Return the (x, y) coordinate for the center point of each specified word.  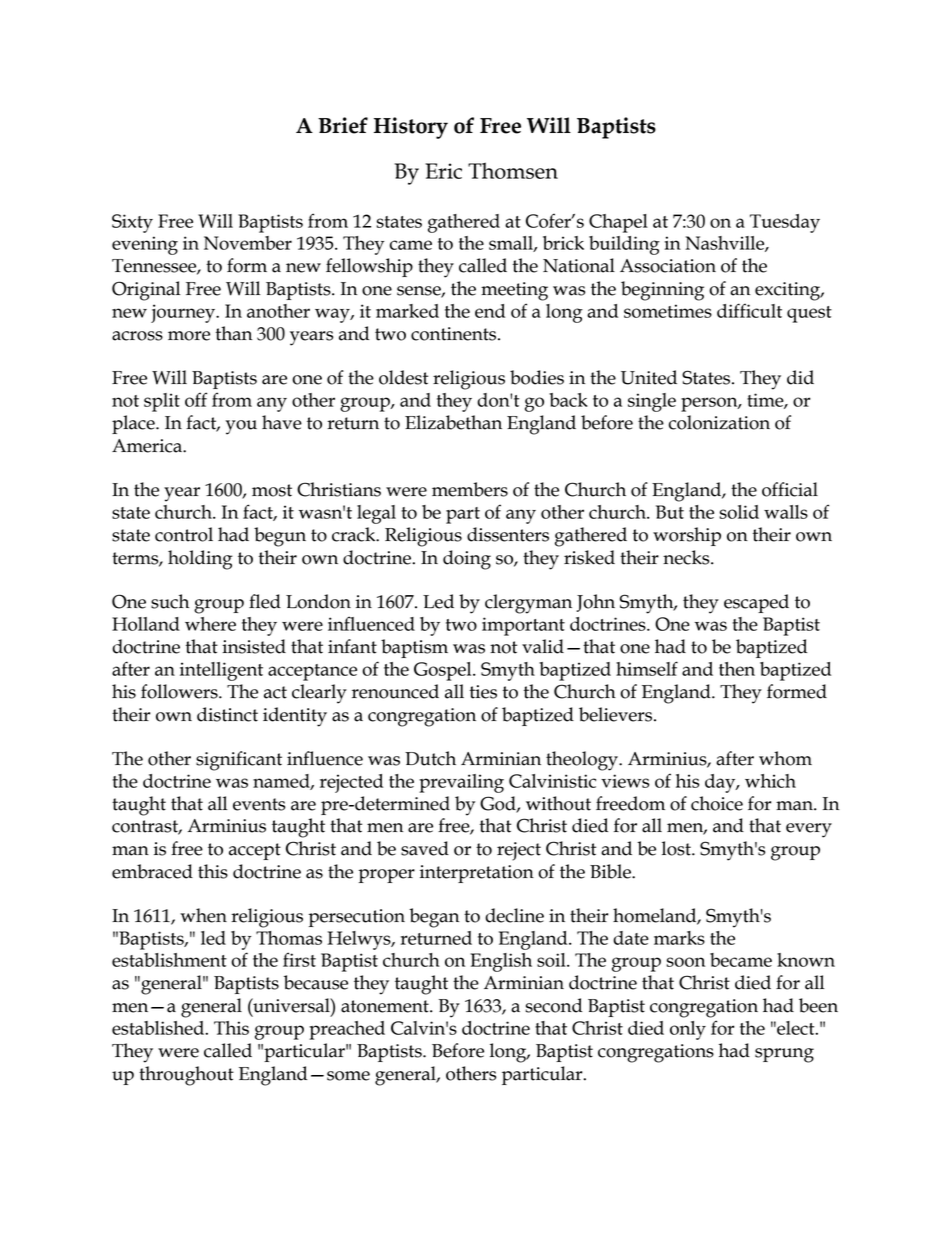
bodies (537, 377)
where (210, 624)
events (259, 804)
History (411, 128)
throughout (186, 1076)
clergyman (528, 604)
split (162, 402)
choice (717, 803)
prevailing (461, 783)
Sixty (132, 223)
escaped (756, 603)
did (800, 377)
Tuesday (785, 223)
